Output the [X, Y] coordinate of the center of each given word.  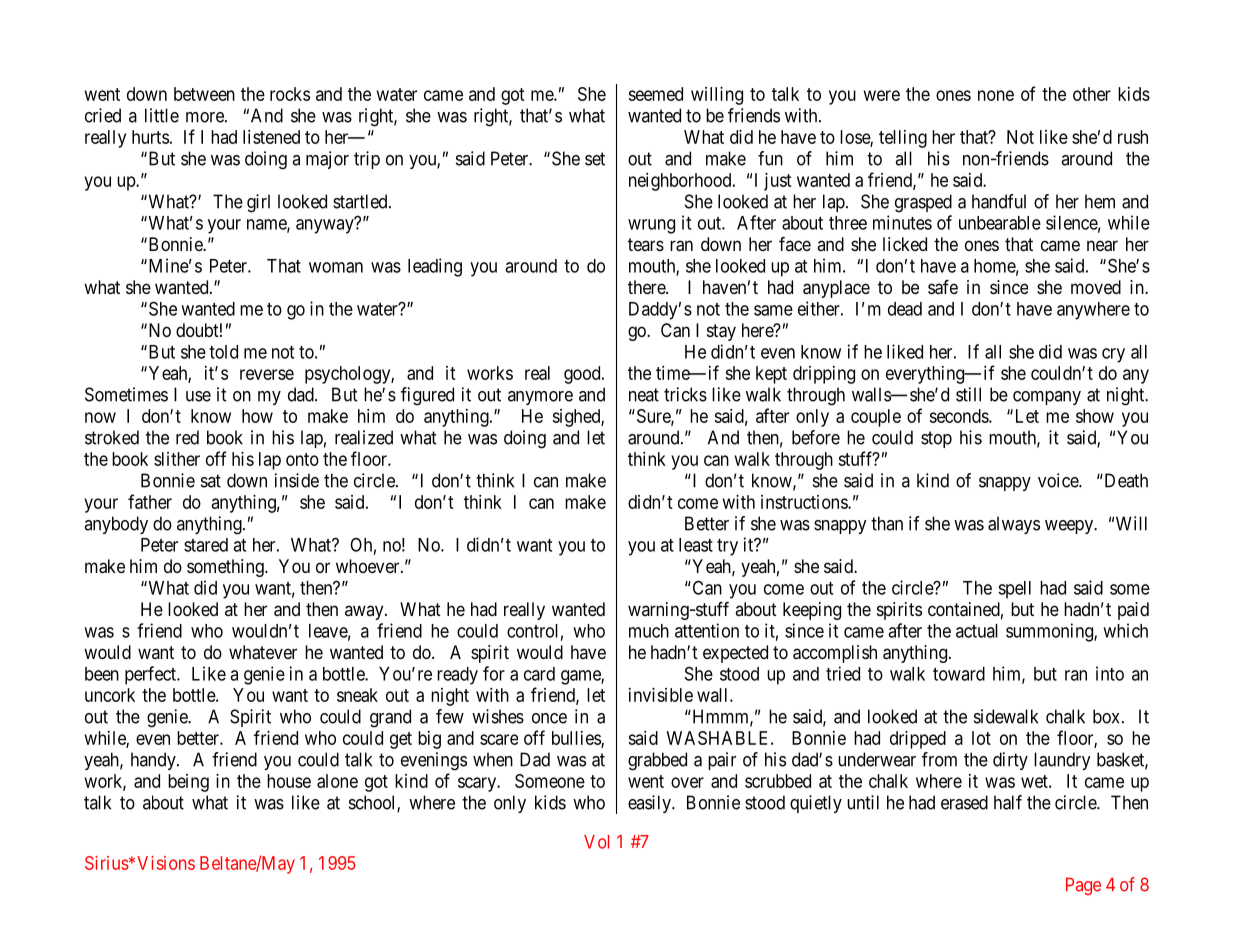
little [162, 115]
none [996, 95]
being [188, 783]
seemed [655, 94]
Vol [596, 842]
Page [1083, 886]
